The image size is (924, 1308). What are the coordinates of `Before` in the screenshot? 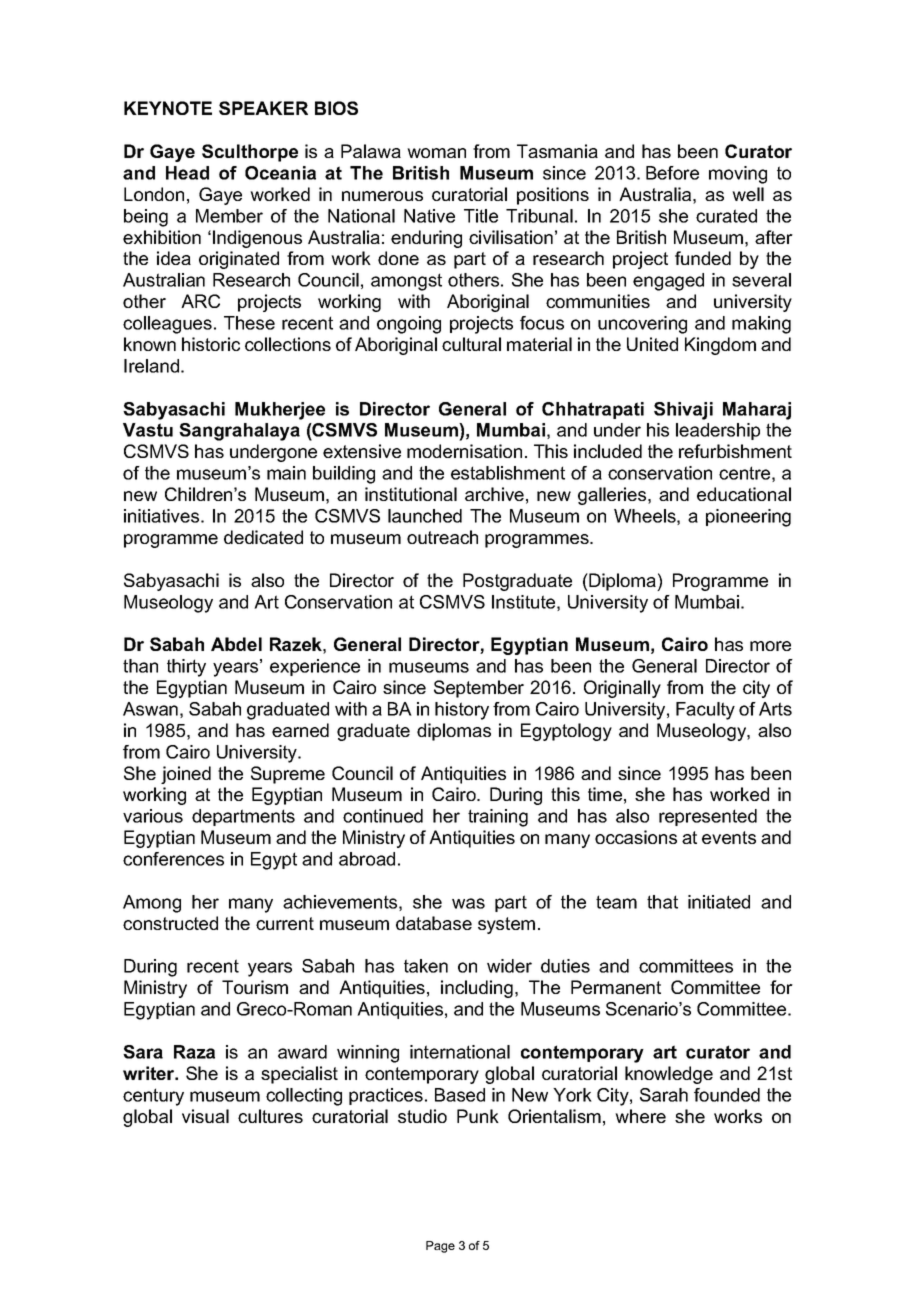 It's located at (672, 173).
